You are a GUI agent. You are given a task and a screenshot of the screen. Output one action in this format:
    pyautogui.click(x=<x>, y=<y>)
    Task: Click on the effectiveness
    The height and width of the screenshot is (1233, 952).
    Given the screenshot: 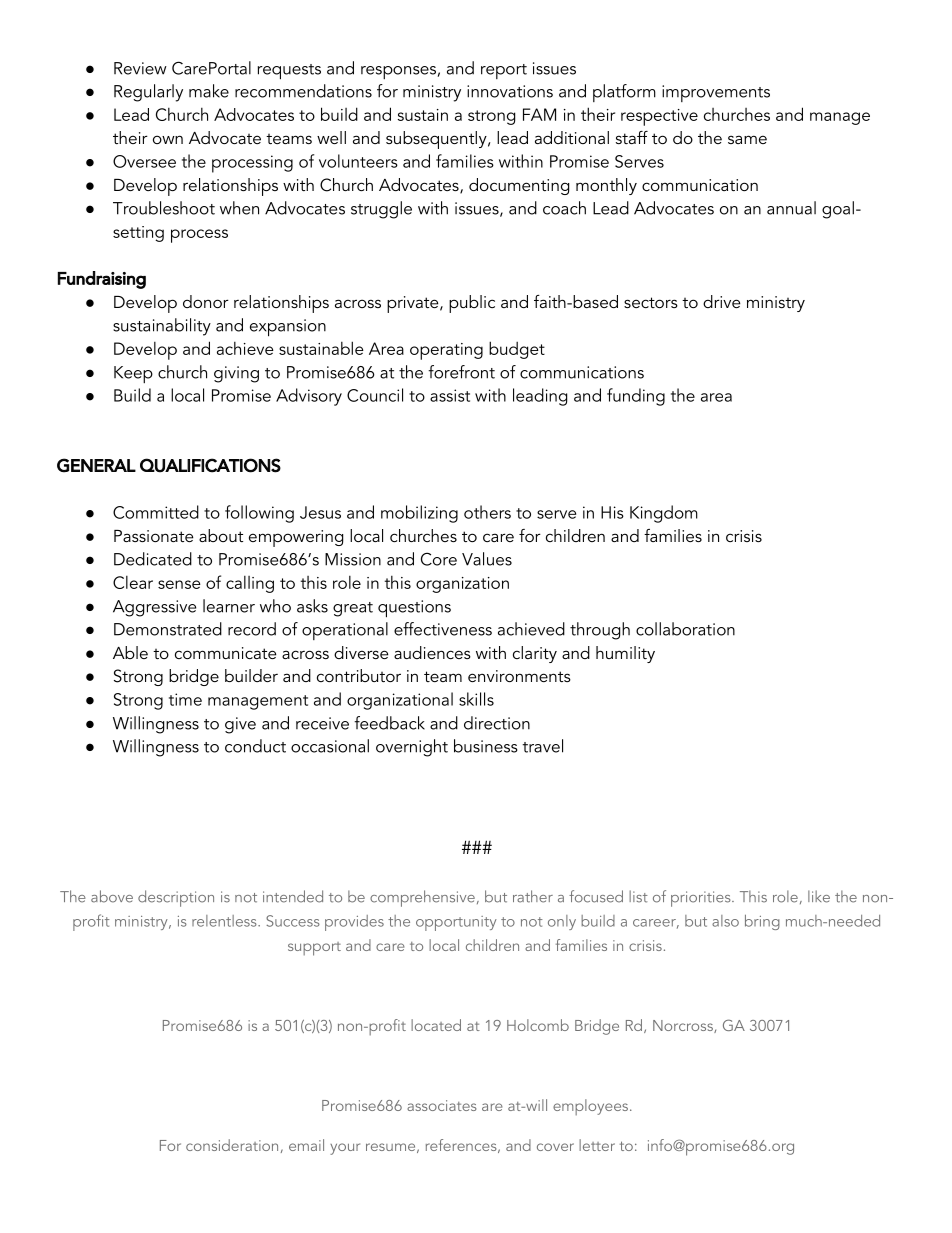 What is the action you would take?
    pyautogui.click(x=443, y=629)
